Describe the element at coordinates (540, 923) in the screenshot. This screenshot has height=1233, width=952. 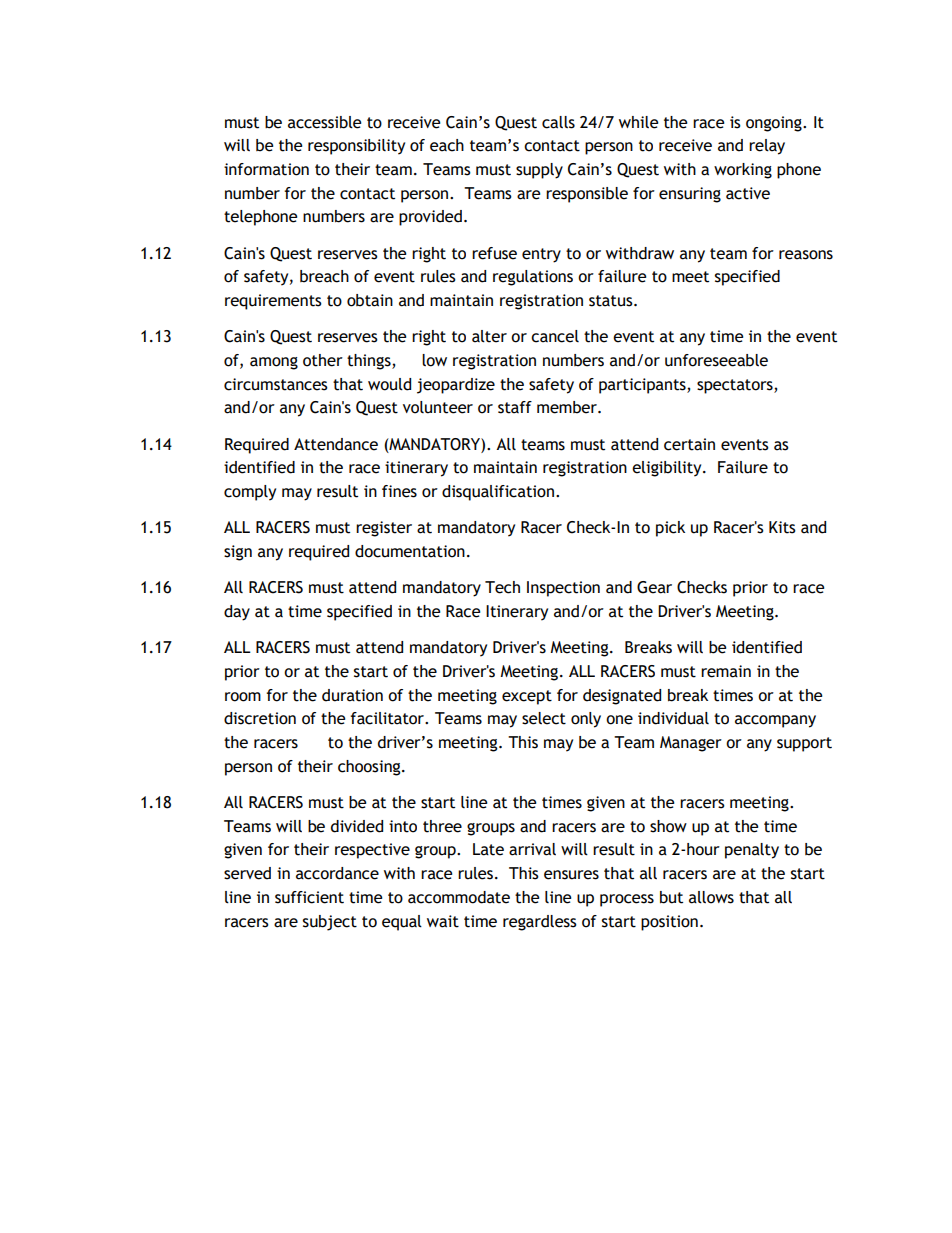
I see `regardless` at that location.
